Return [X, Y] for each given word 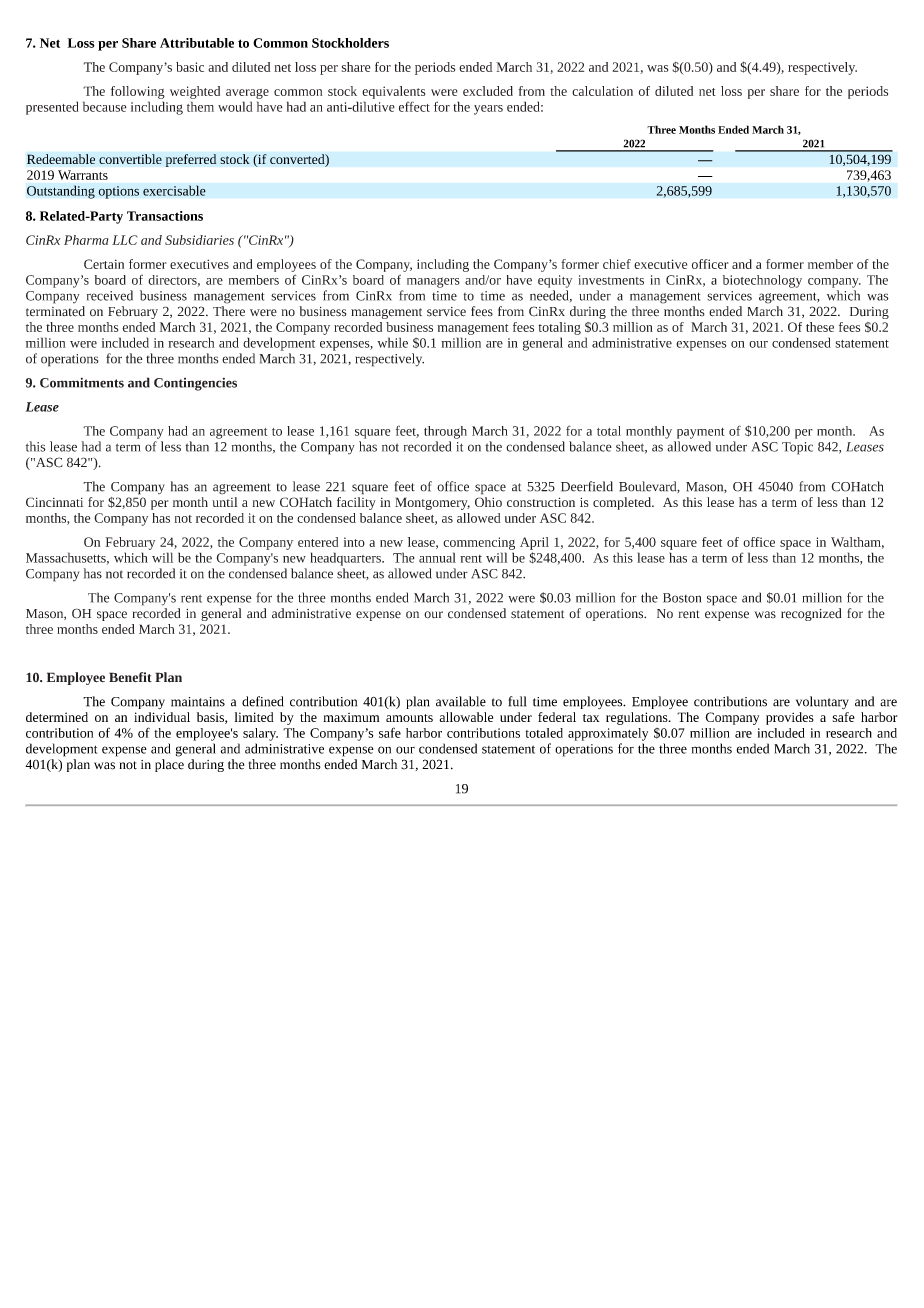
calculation [602, 91]
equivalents [393, 92]
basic [190, 67]
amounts [409, 718]
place [169, 765]
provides [790, 718]
